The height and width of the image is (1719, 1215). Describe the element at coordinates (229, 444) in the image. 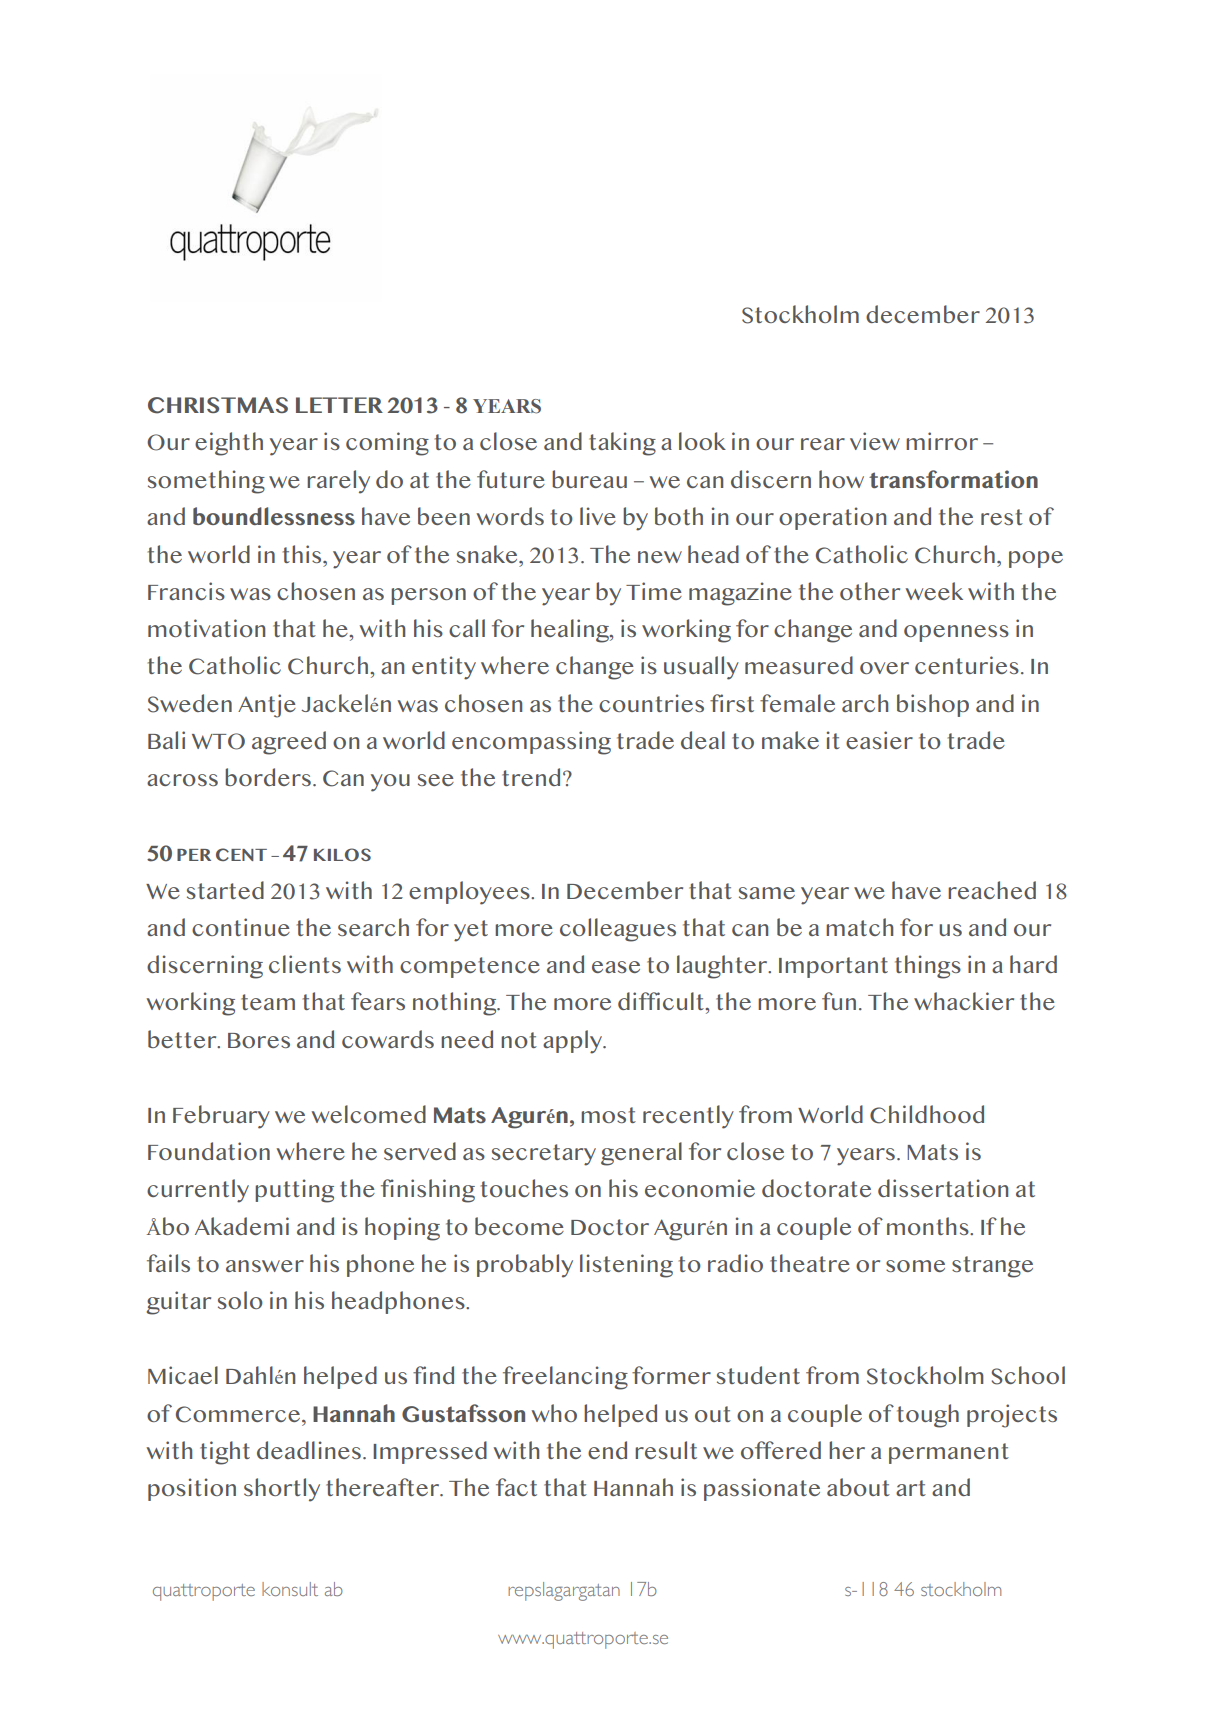

I see `eighth` at that location.
